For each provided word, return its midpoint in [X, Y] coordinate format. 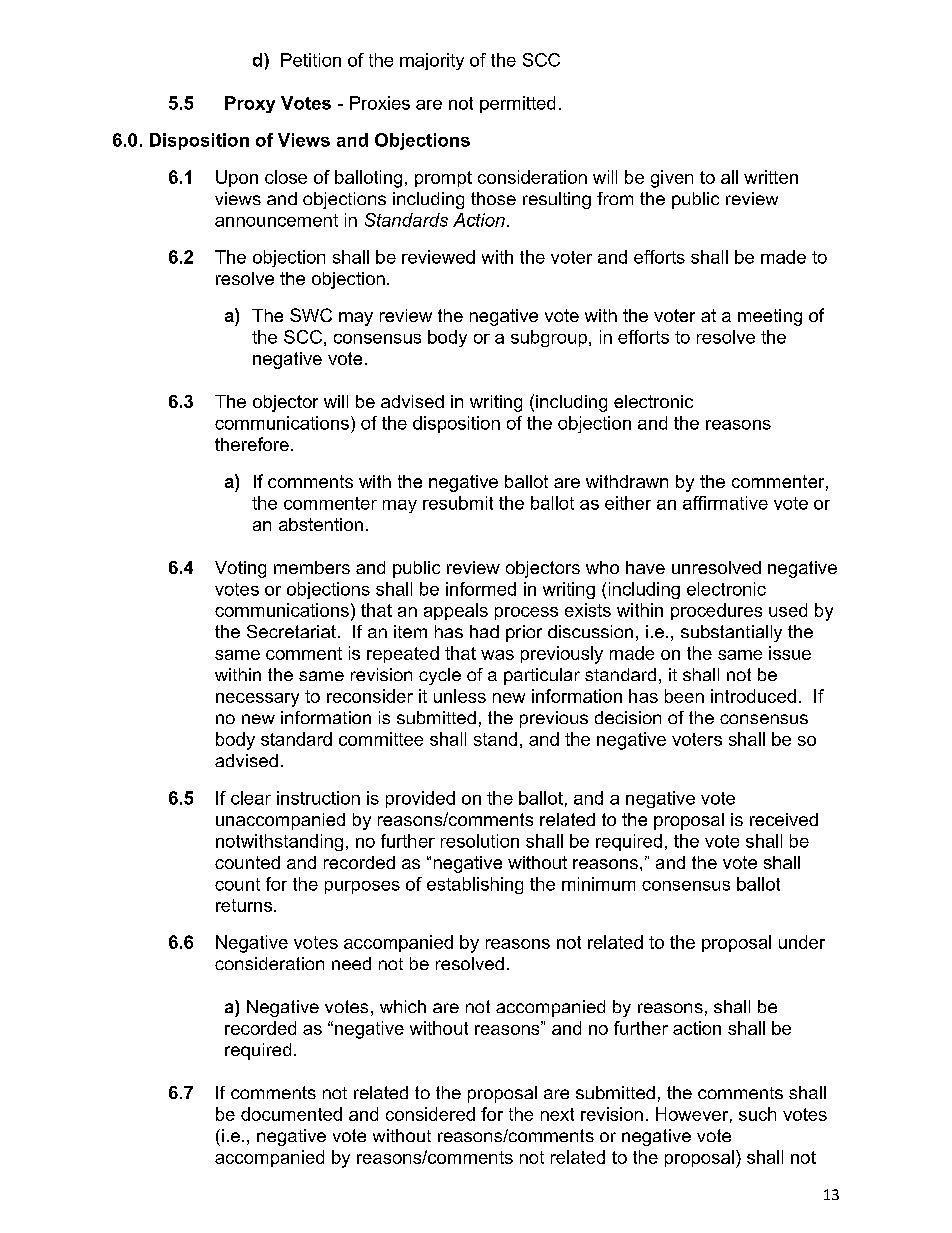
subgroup [550, 338]
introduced [753, 696]
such [757, 1114]
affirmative [725, 503]
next [557, 1114]
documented [291, 1114]
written [771, 177]
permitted [517, 104]
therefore [252, 444]
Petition [311, 60]
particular [542, 676]
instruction [318, 798]
